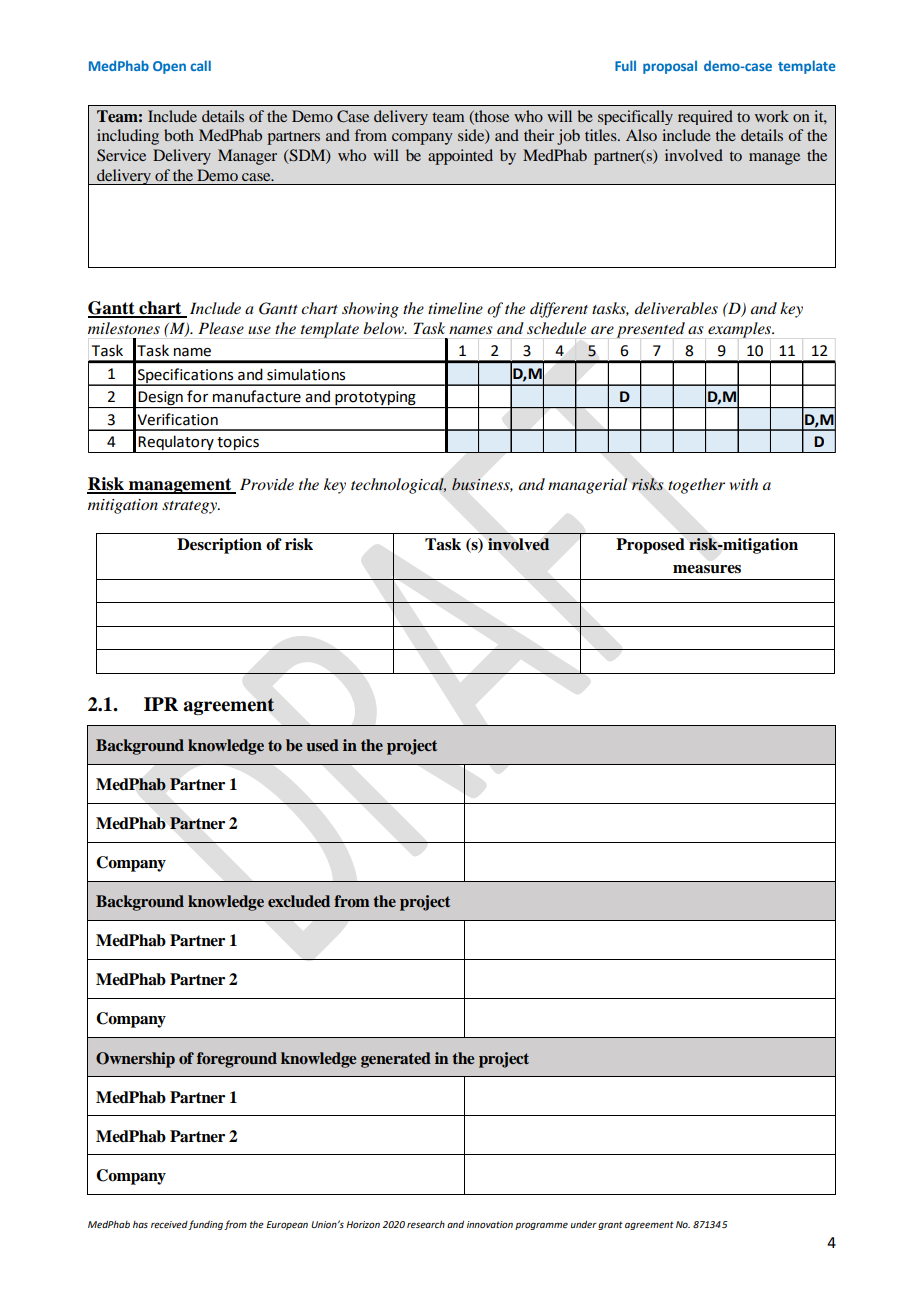  Describe the element at coordinates (455, 308) in the screenshot. I see `timeline` at that location.
